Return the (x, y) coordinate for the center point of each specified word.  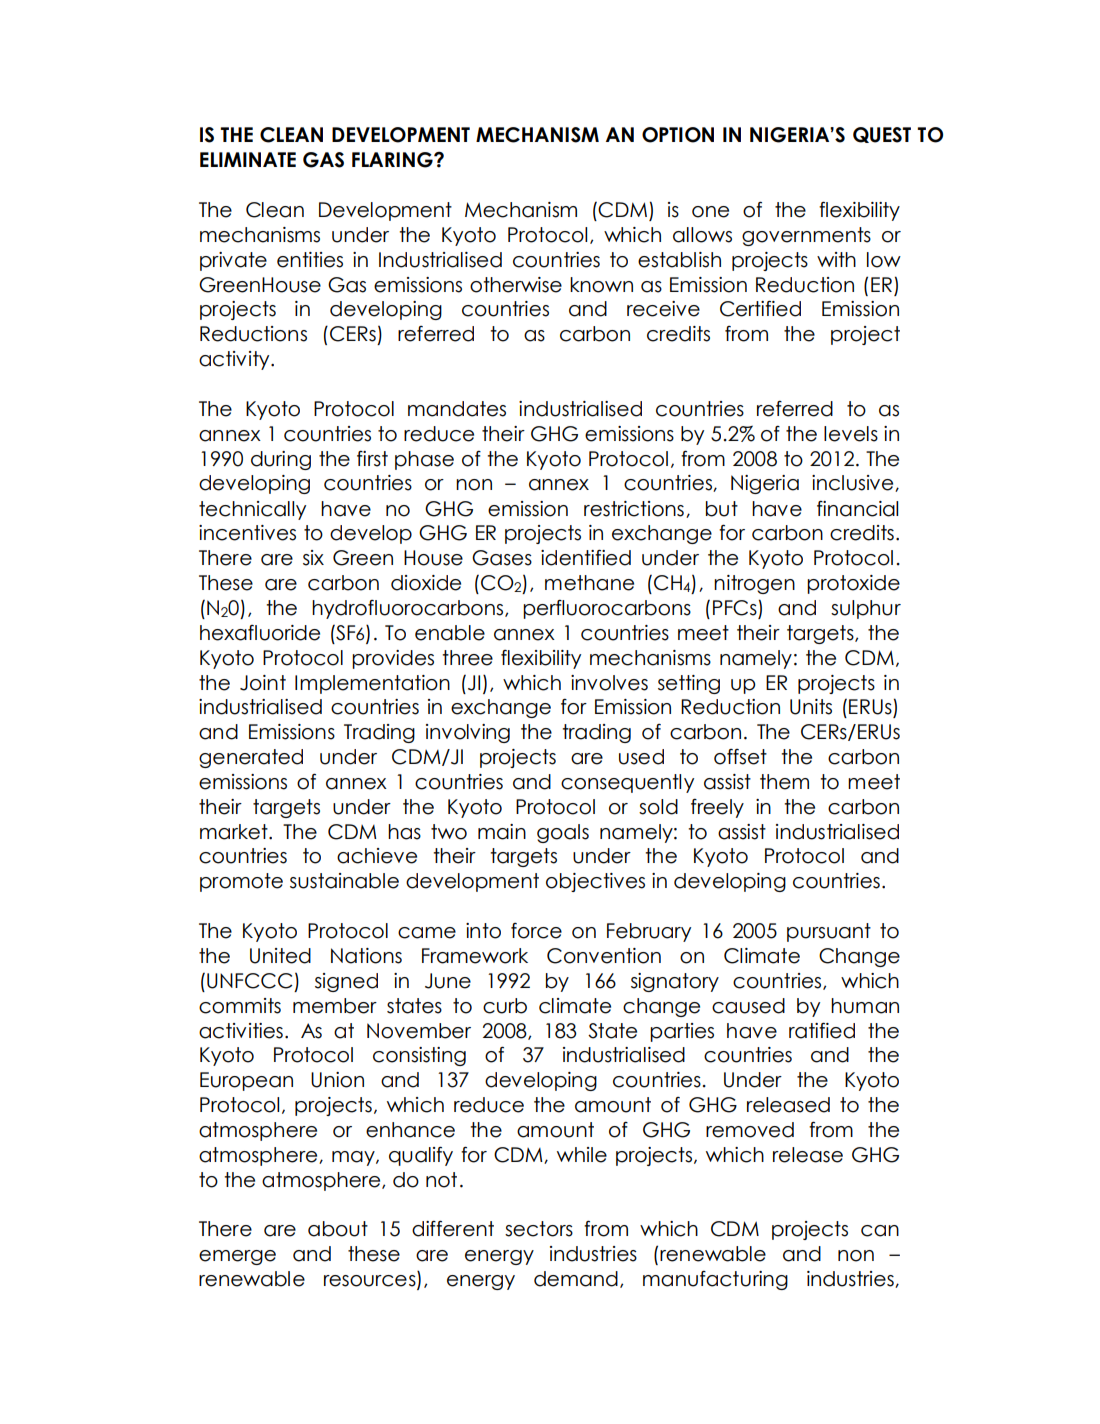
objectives (595, 882)
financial (857, 509)
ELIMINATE (248, 159)
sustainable (344, 881)
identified (586, 557)
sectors (539, 1229)
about (338, 1229)
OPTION (678, 135)
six (313, 558)
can (880, 1231)
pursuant (829, 932)
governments (806, 236)
